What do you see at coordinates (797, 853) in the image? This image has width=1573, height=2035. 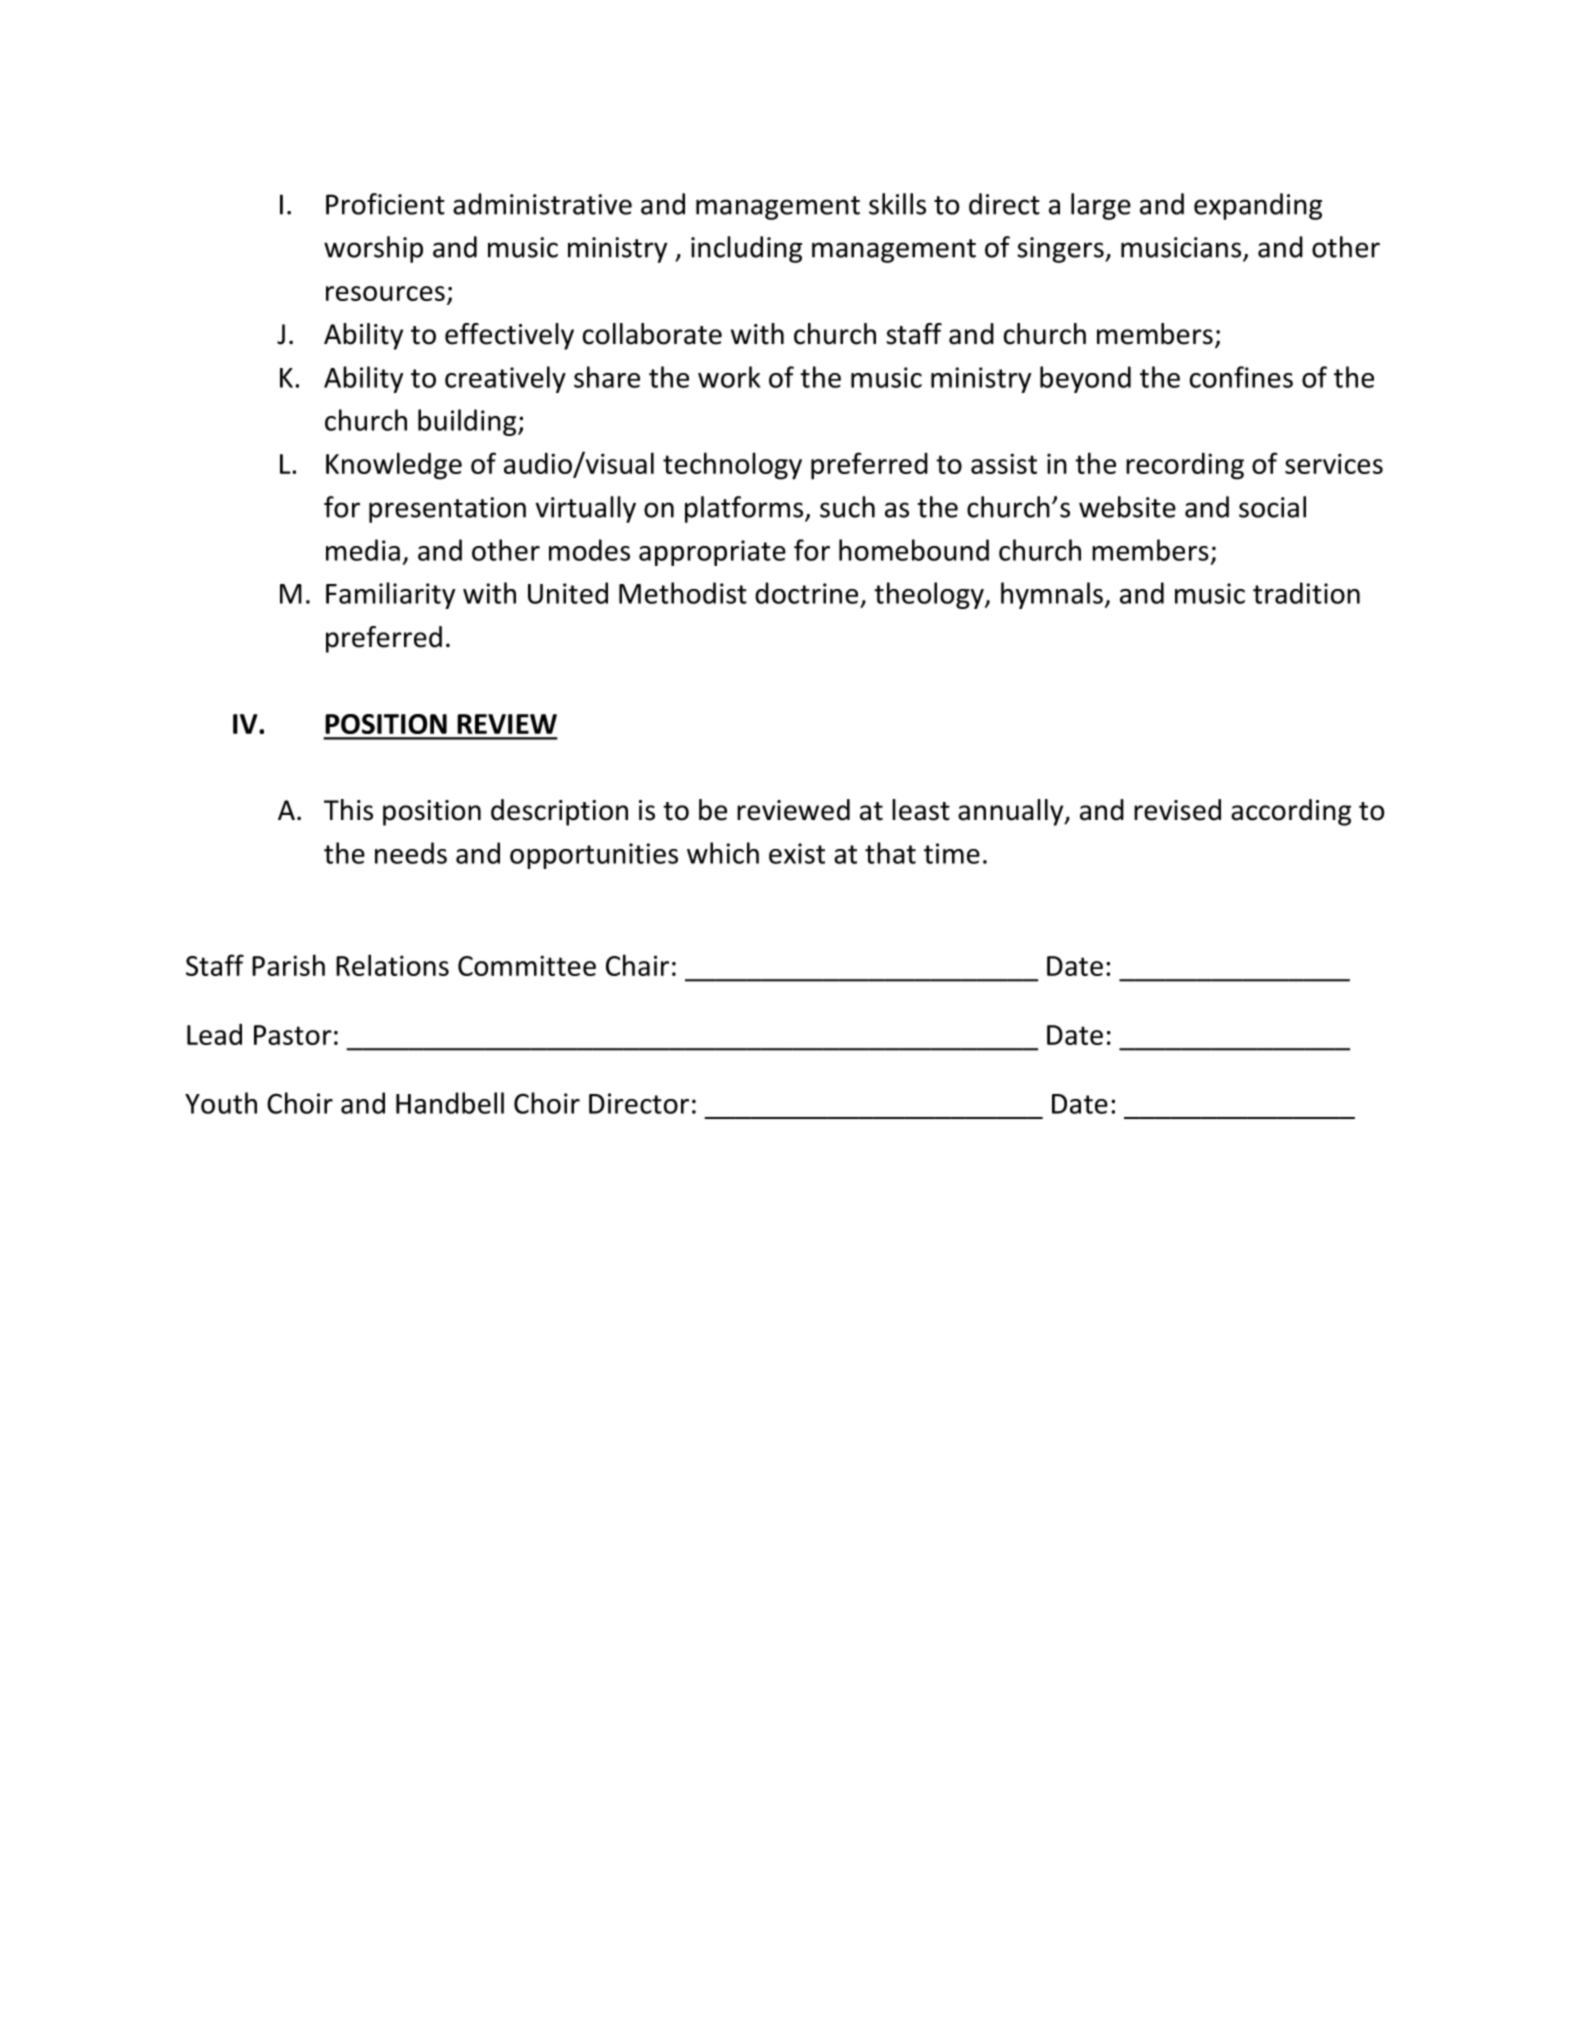 I see `exist` at bounding box center [797, 853].
